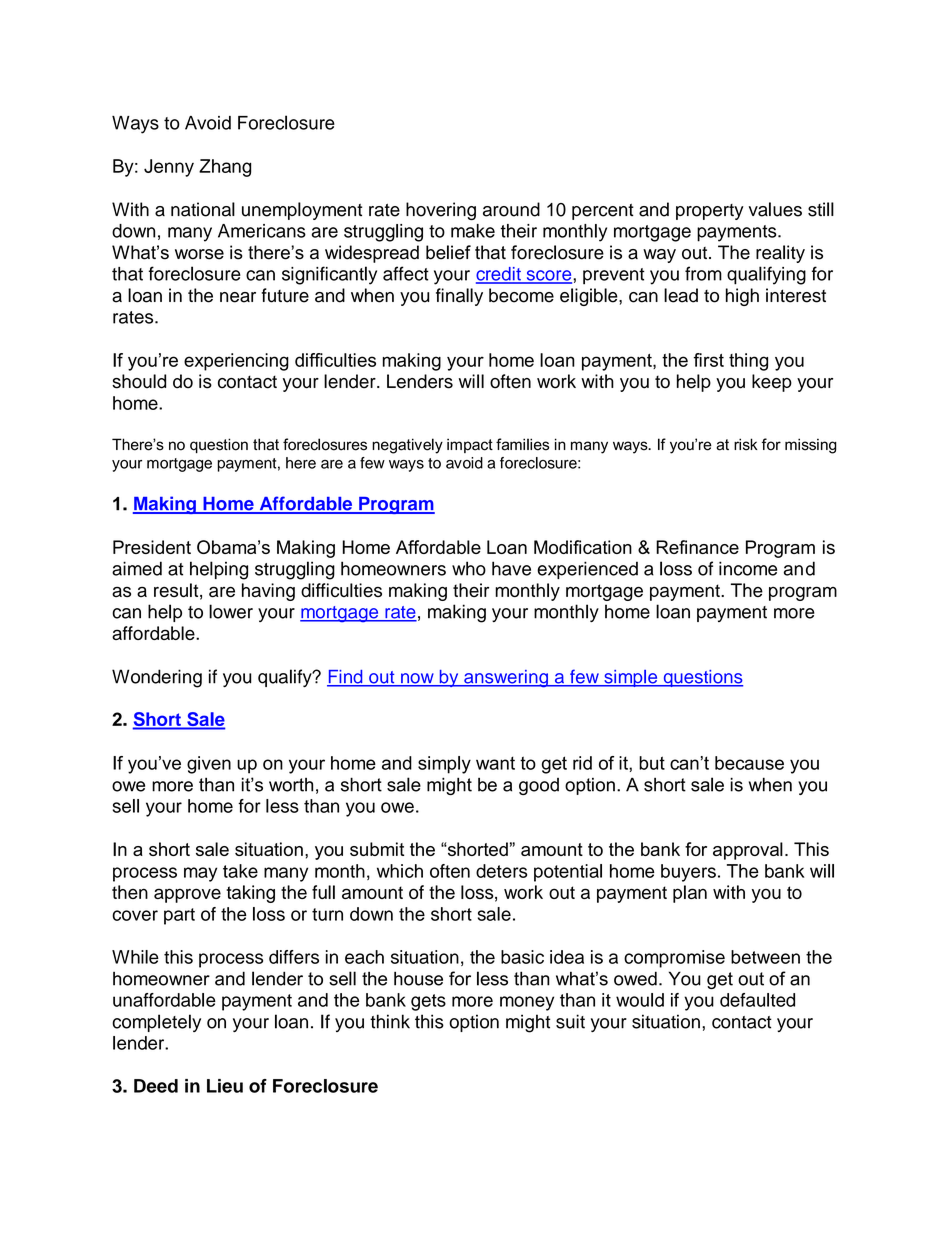  What do you see at coordinates (225, 1086) in the screenshot?
I see `Lieu` at bounding box center [225, 1086].
